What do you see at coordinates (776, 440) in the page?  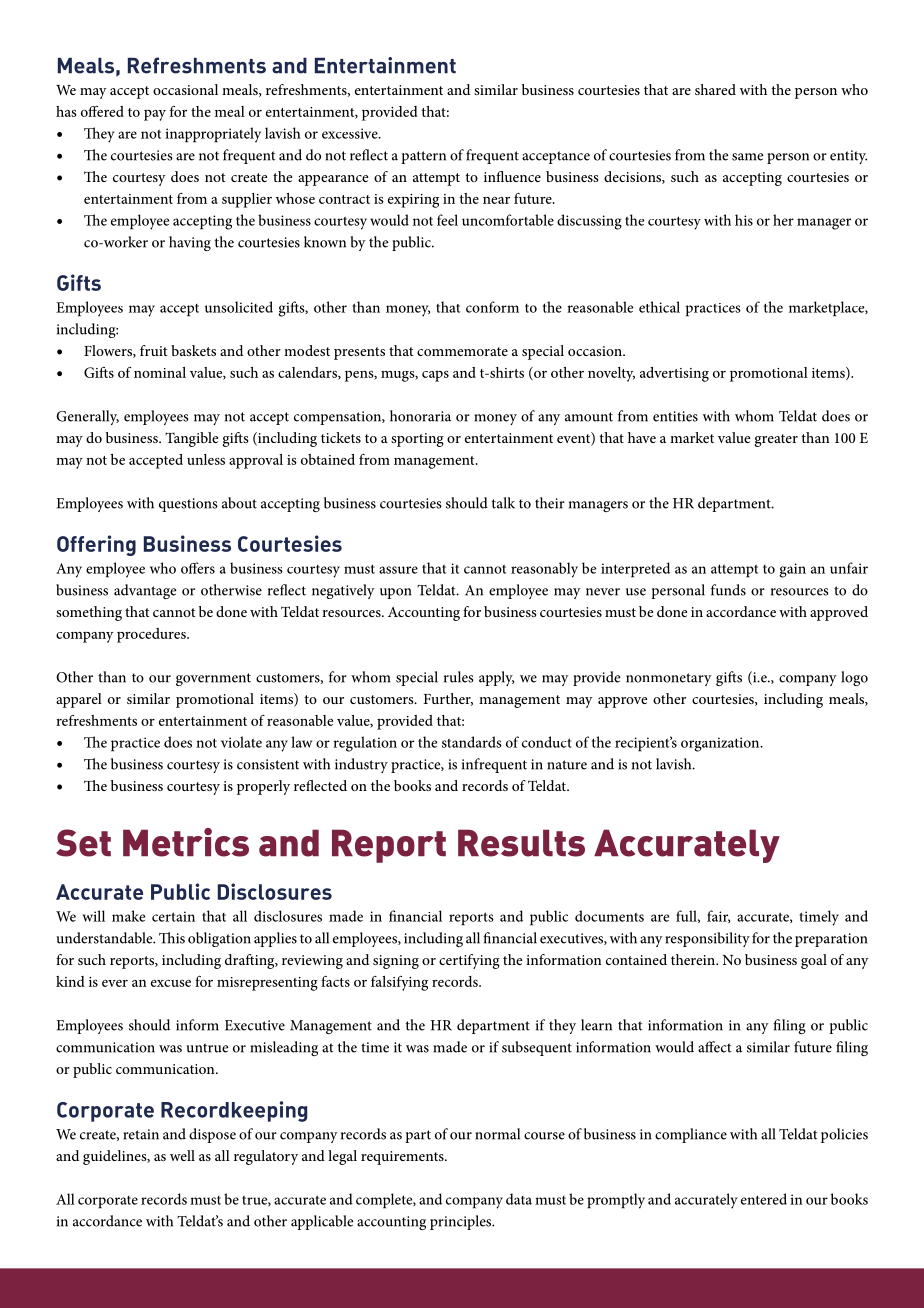 I see `greater` at bounding box center [776, 440].
